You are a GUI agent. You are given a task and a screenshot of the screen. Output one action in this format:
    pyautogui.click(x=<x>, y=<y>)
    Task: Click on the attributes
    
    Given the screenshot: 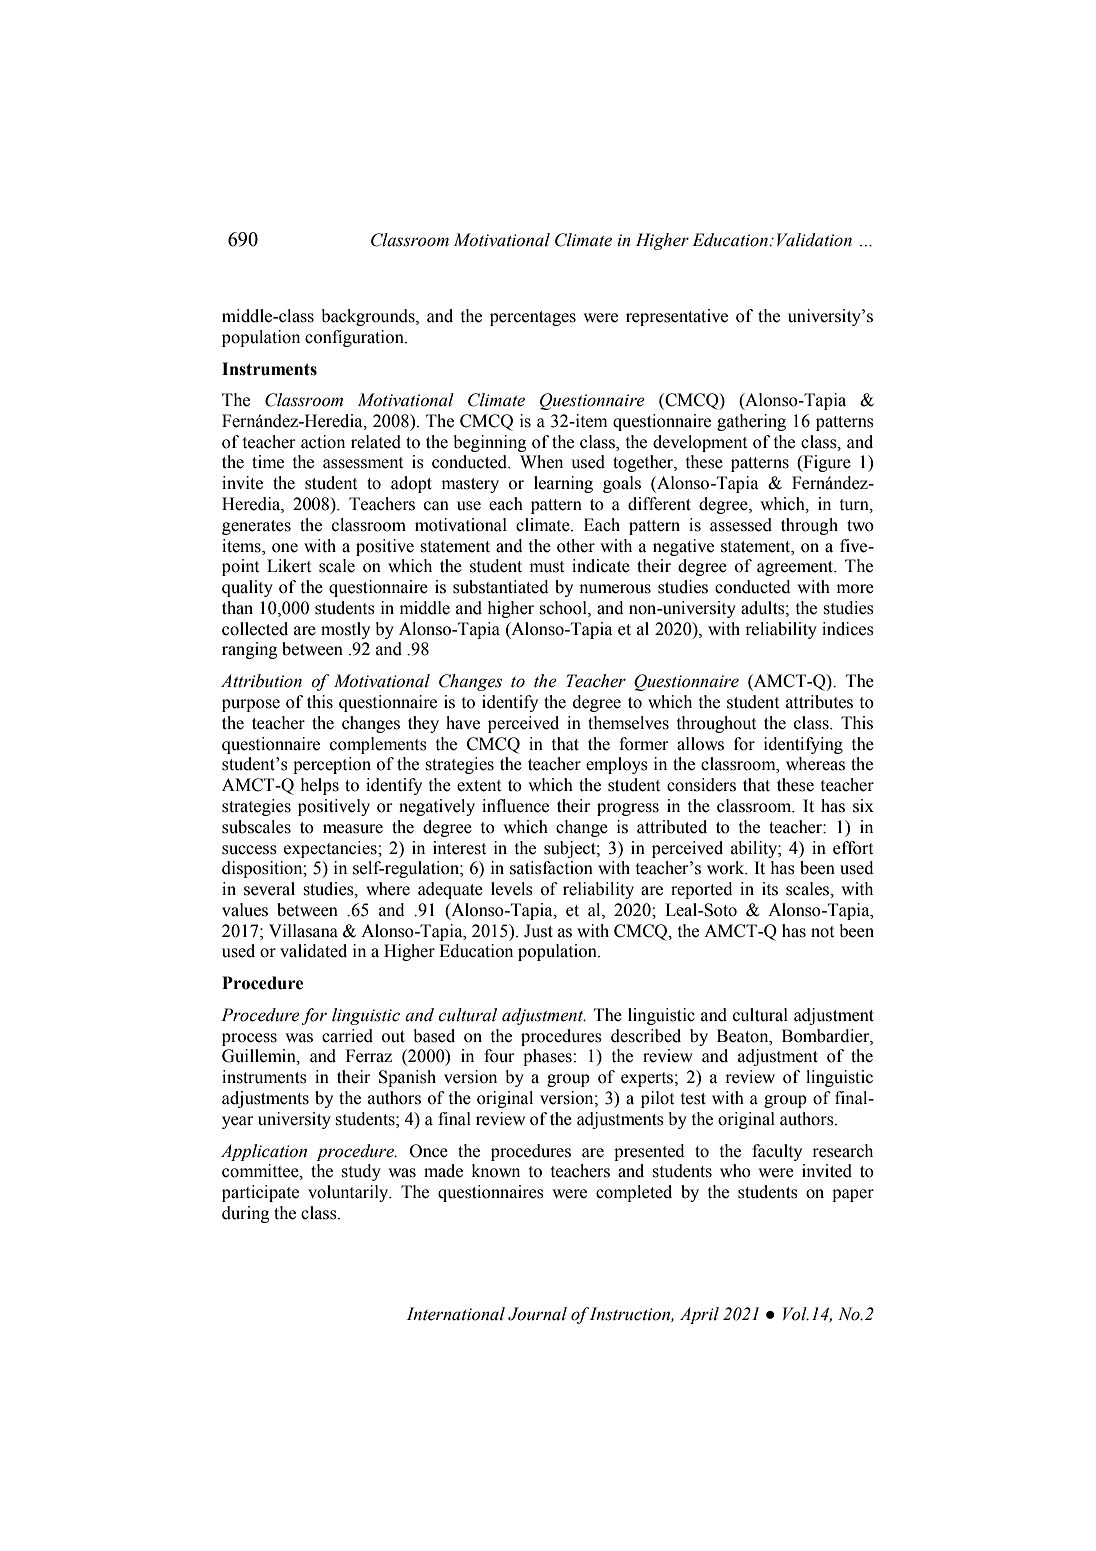 What is the action you would take?
    pyautogui.click(x=819, y=702)
